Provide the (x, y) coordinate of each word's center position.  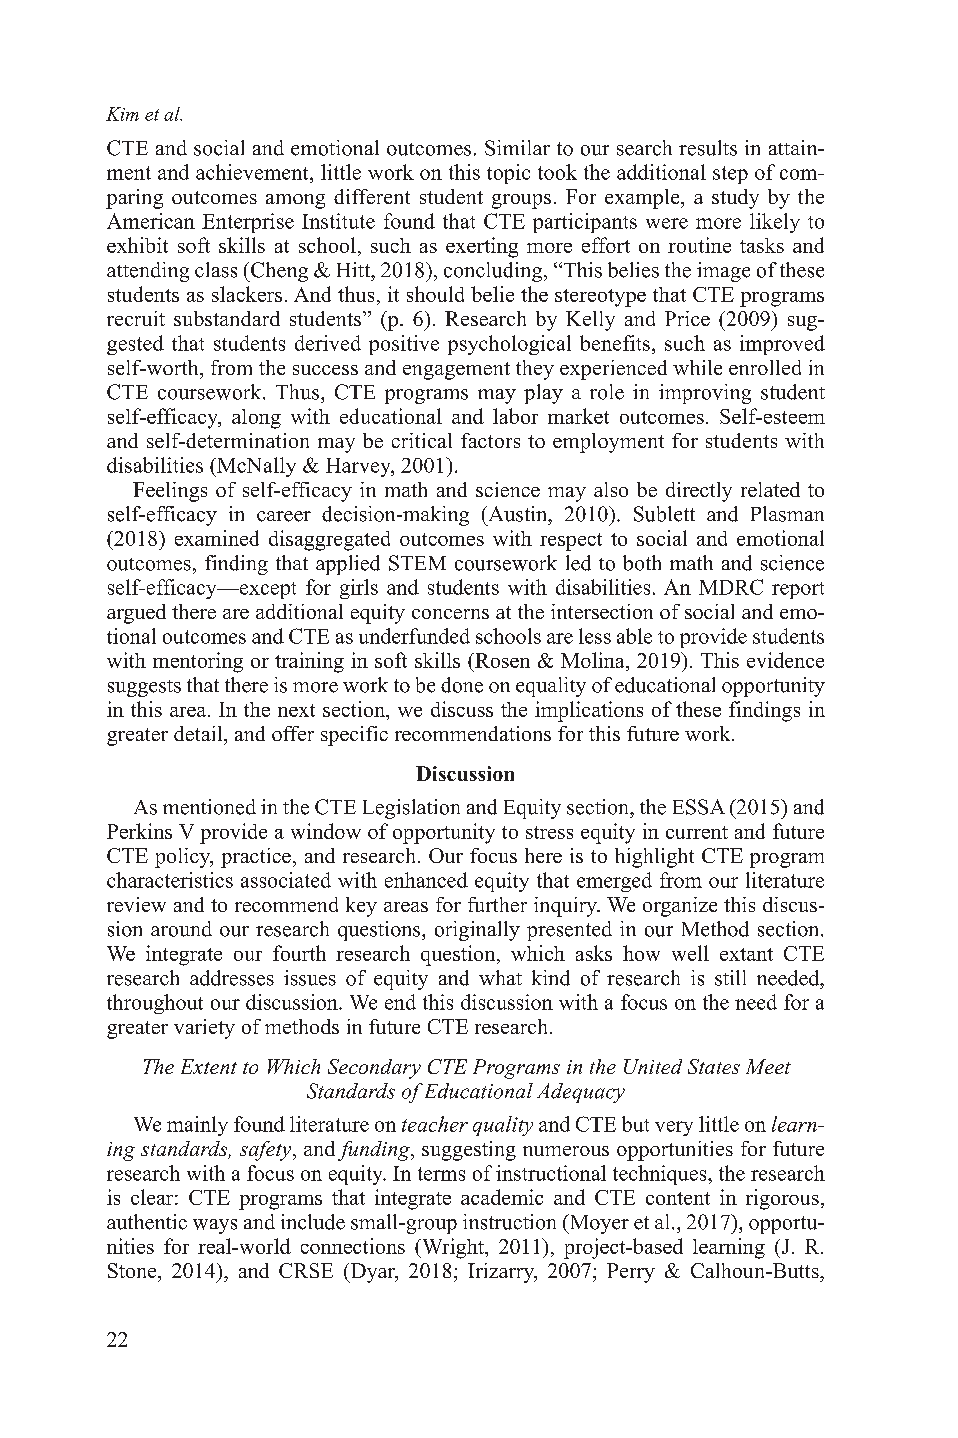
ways (215, 1226)
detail (199, 733)
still (730, 978)
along (256, 419)
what (500, 977)
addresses (232, 978)
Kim (122, 114)
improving (705, 394)
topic (508, 174)
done (462, 685)
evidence (785, 660)
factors (490, 440)
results (708, 148)
